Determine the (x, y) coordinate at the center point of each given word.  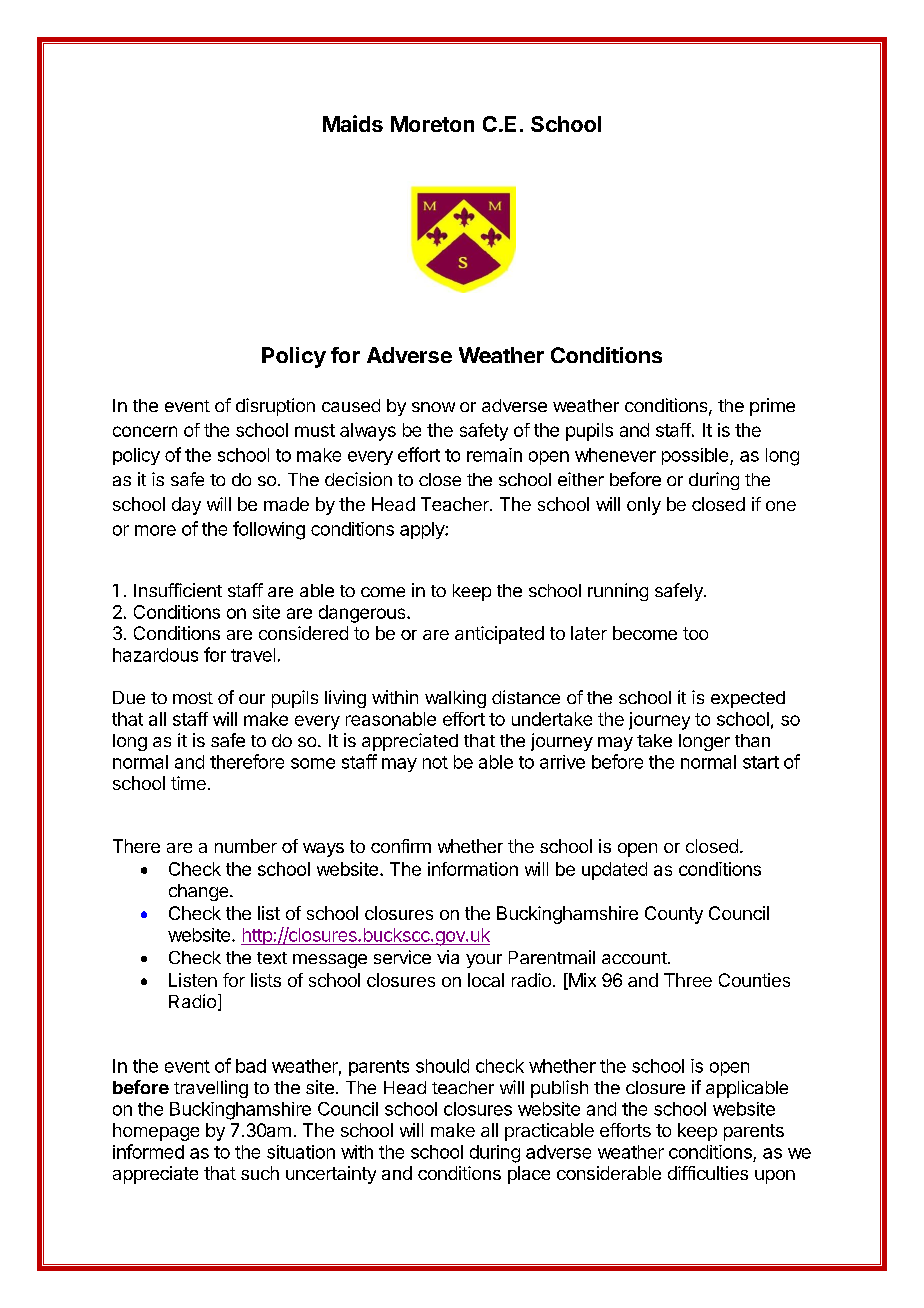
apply (423, 530)
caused (351, 405)
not (435, 762)
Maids (353, 123)
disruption (275, 407)
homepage (156, 1132)
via (448, 957)
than (752, 740)
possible (695, 456)
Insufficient (178, 590)
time (188, 783)
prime (772, 407)
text (272, 958)
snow (433, 407)
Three (688, 980)
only (644, 506)
